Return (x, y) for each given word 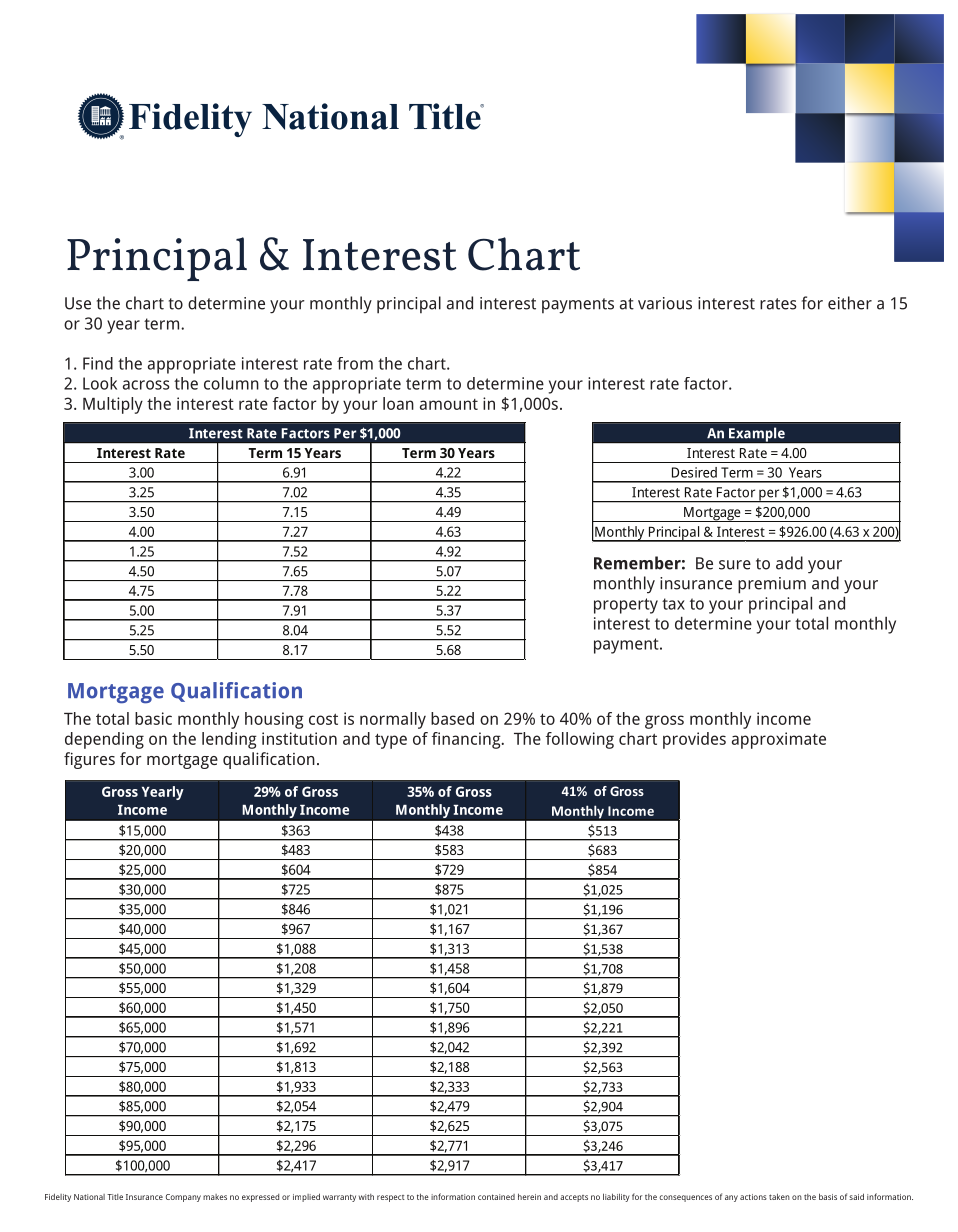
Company (183, 1198)
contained (496, 1197)
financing (467, 740)
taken (779, 1196)
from (355, 363)
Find (98, 363)
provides (694, 740)
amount (449, 404)
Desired (694, 472)
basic (153, 718)
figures (89, 760)
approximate (779, 740)
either (850, 303)
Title (115, 1197)
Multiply (113, 405)
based (452, 718)
